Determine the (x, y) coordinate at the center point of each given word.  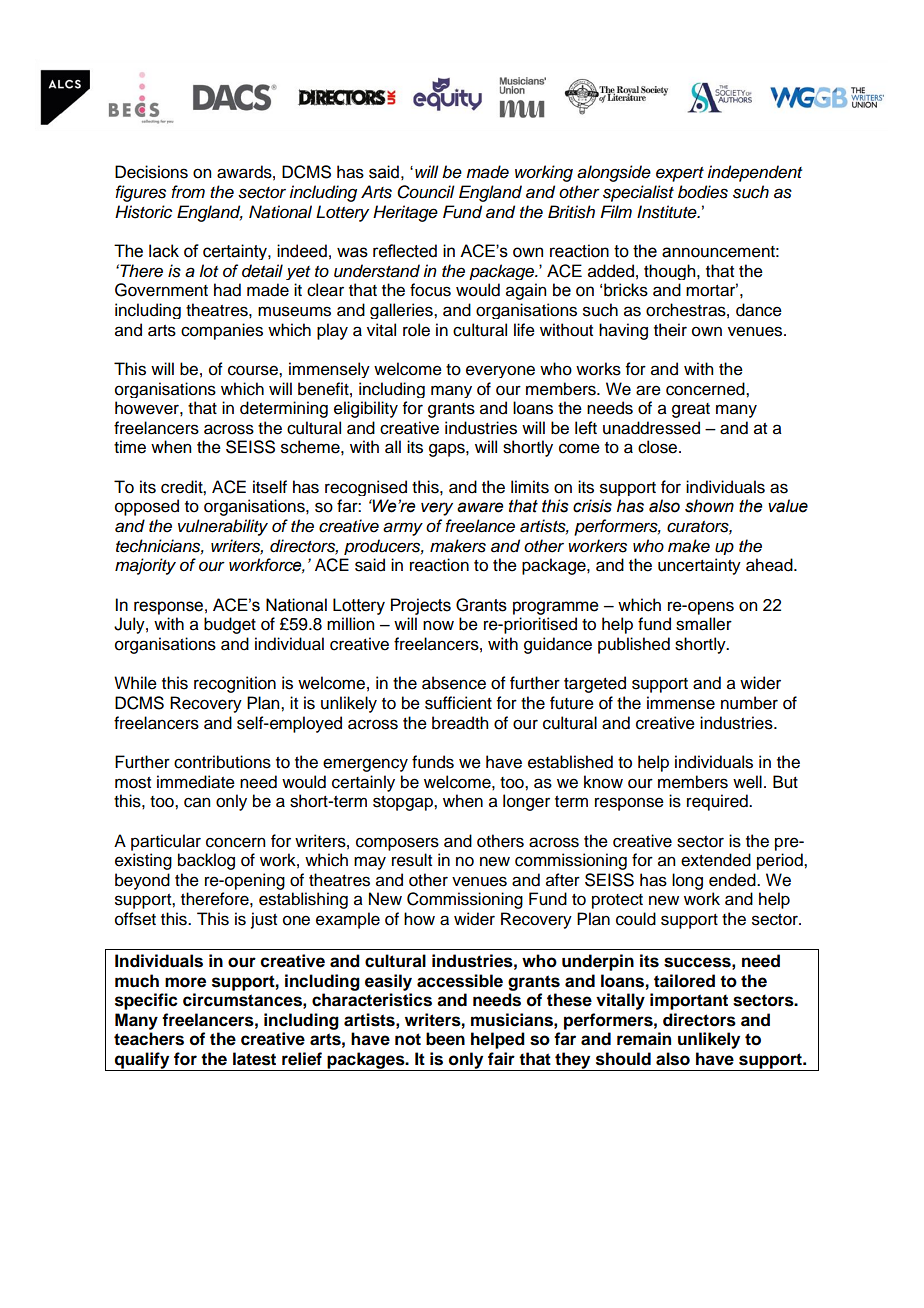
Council (426, 192)
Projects (421, 606)
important (689, 1001)
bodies (703, 192)
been (445, 1039)
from (188, 191)
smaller (704, 624)
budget (230, 625)
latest (254, 1059)
